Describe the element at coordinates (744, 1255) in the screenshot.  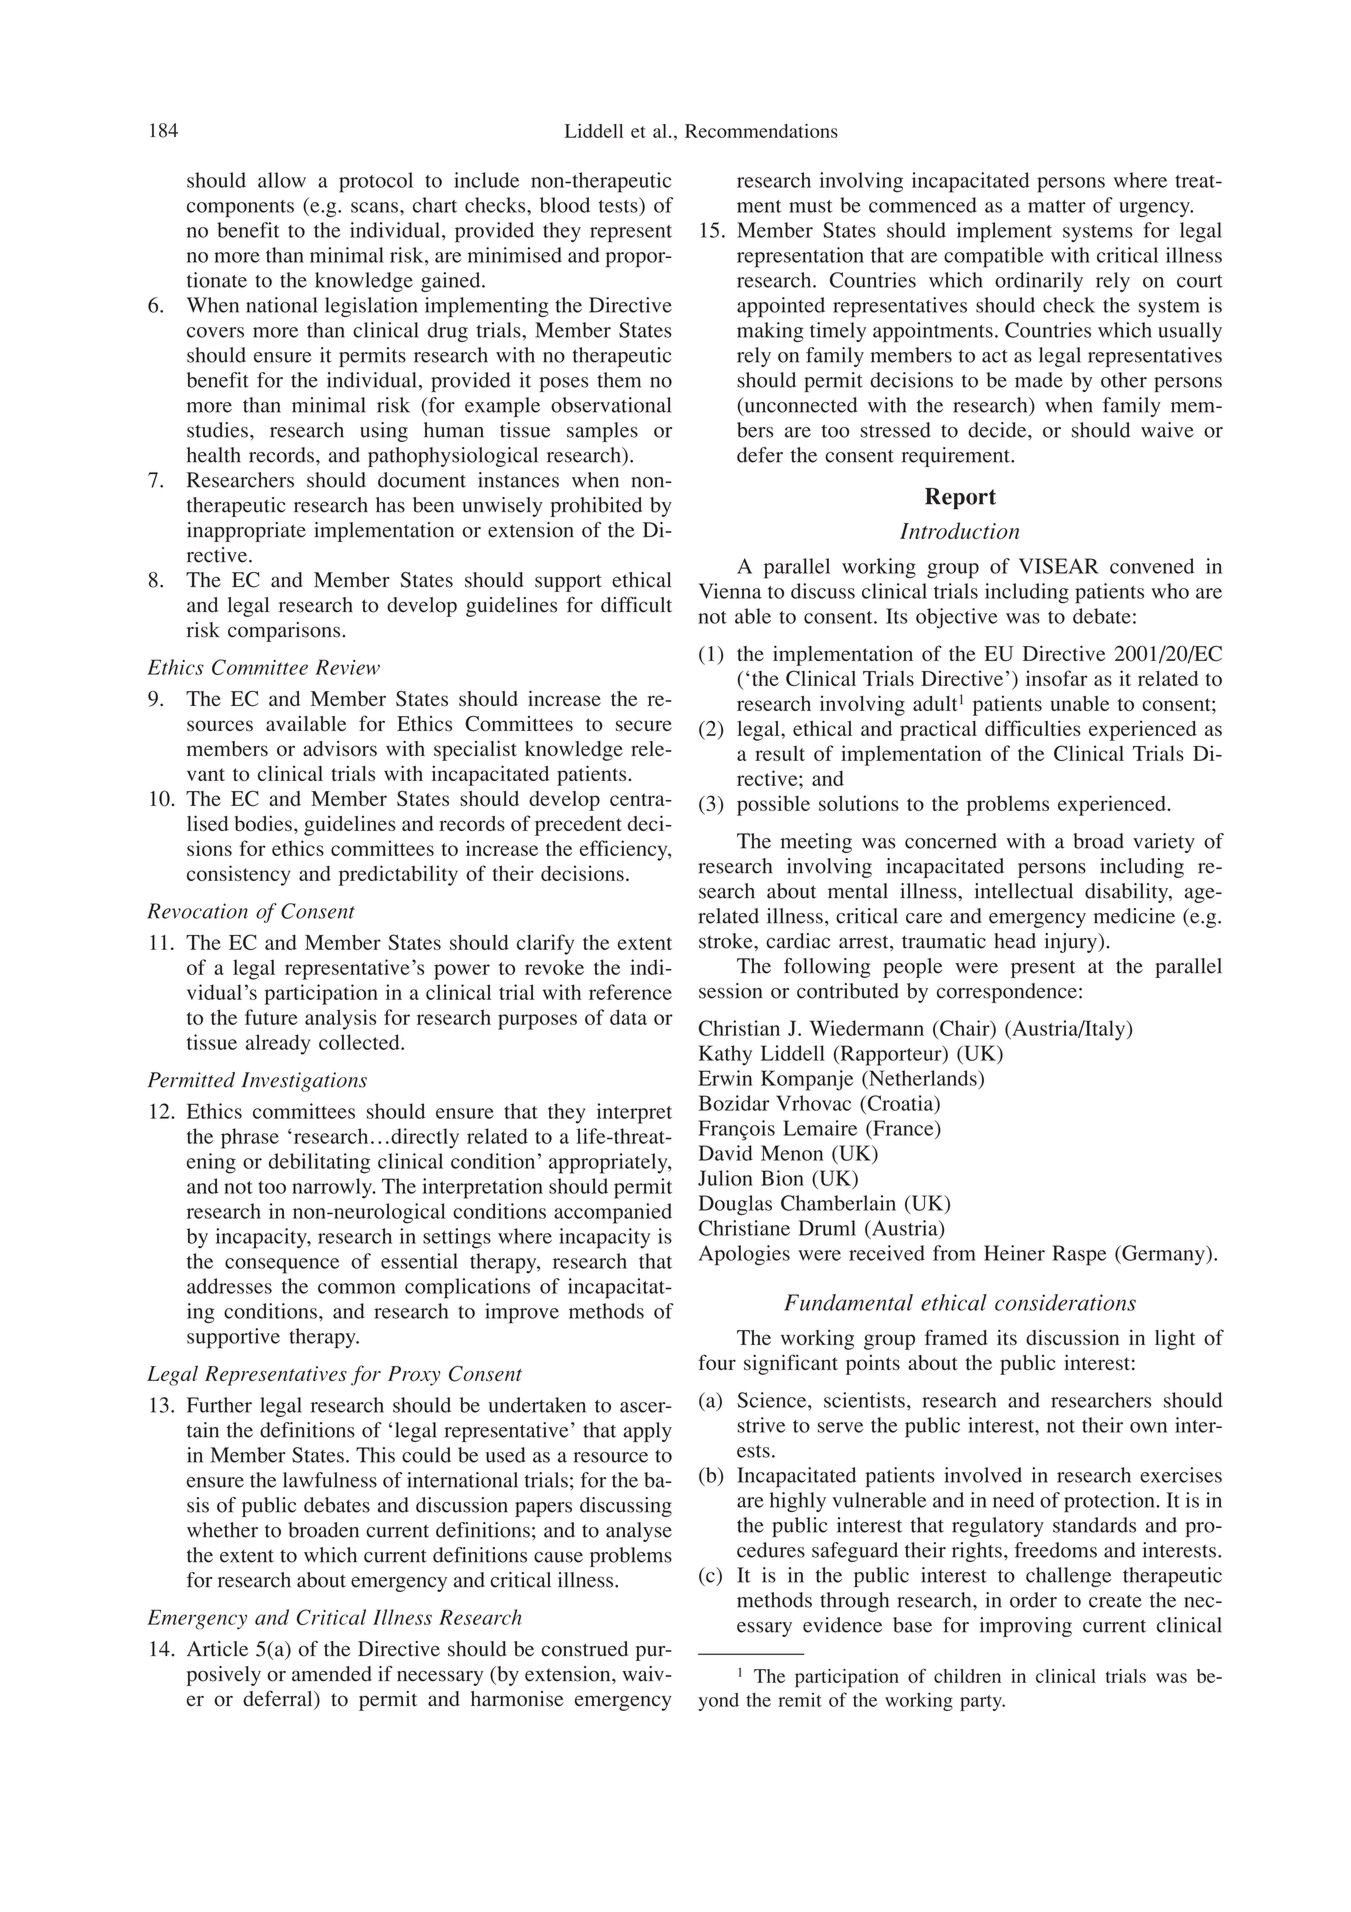
I see `Apologies` at that location.
